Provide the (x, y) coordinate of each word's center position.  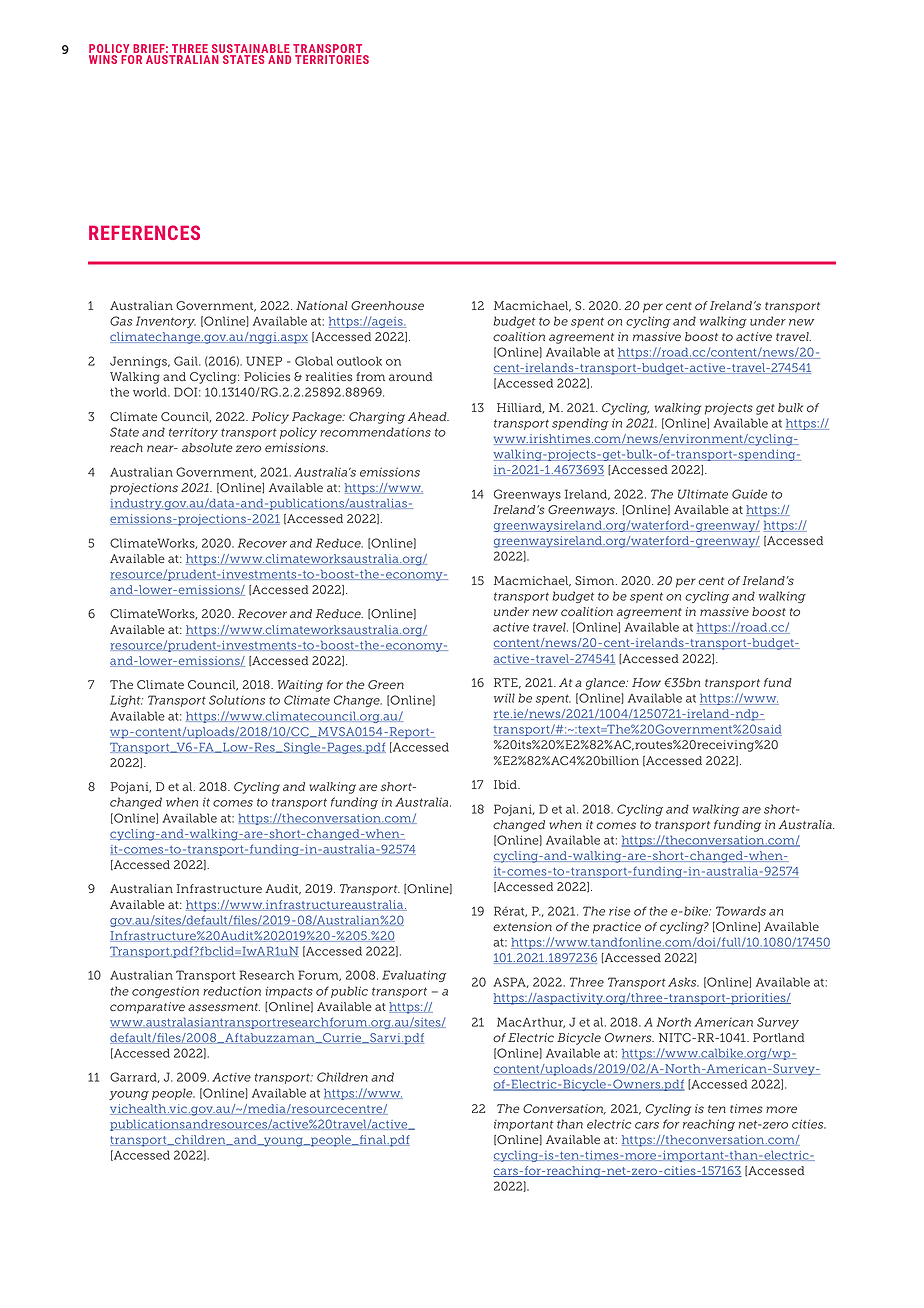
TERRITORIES (332, 59)
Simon (596, 580)
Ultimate (703, 494)
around (410, 376)
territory (193, 433)
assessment (224, 1007)
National (321, 305)
